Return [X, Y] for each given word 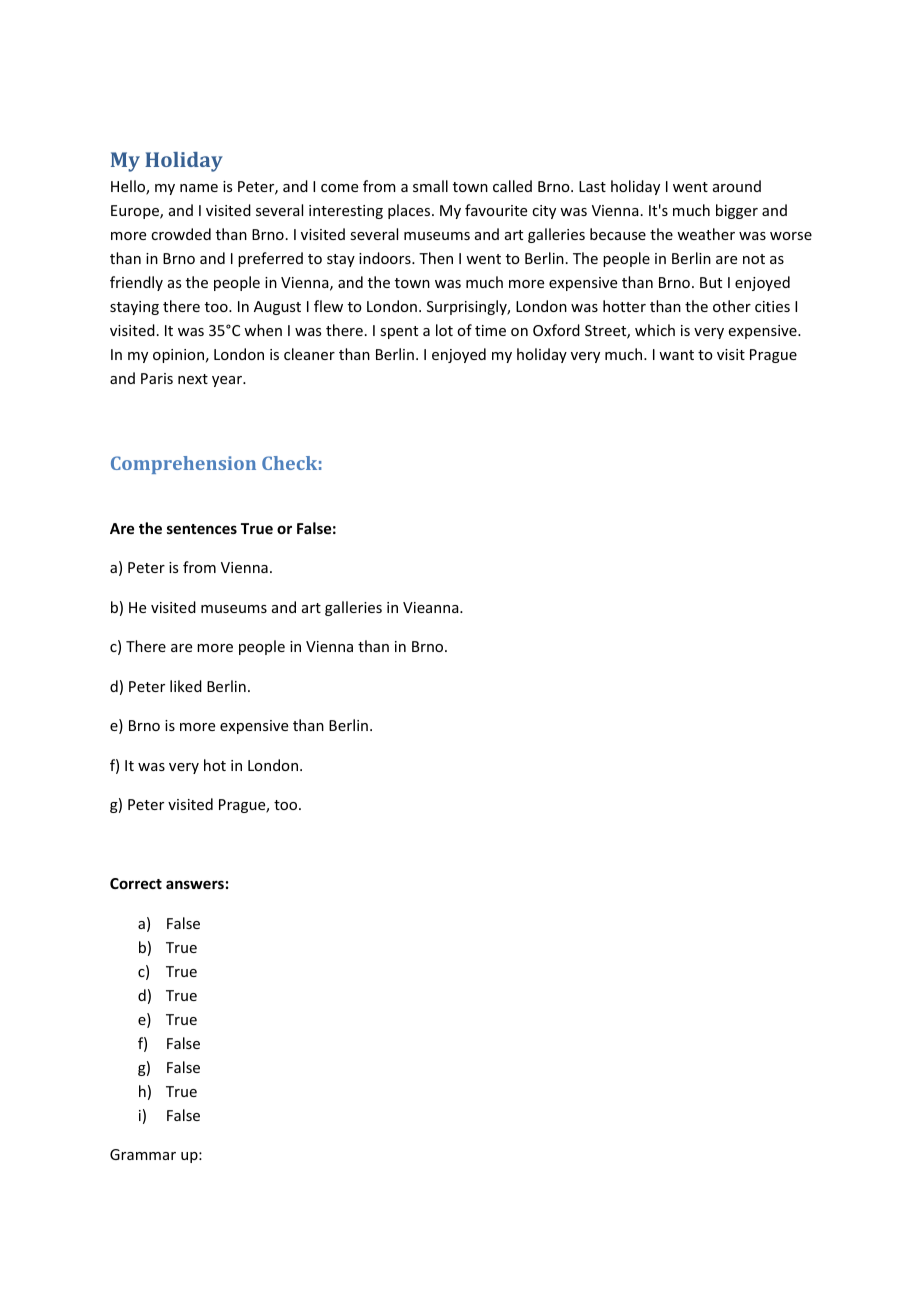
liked [186, 686]
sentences [202, 529]
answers [195, 884]
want [676, 355]
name [199, 188]
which [655, 330]
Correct [136, 883]
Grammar [143, 1154]
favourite [496, 210]
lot [444, 330]
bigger [737, 211]
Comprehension [183, 465]
